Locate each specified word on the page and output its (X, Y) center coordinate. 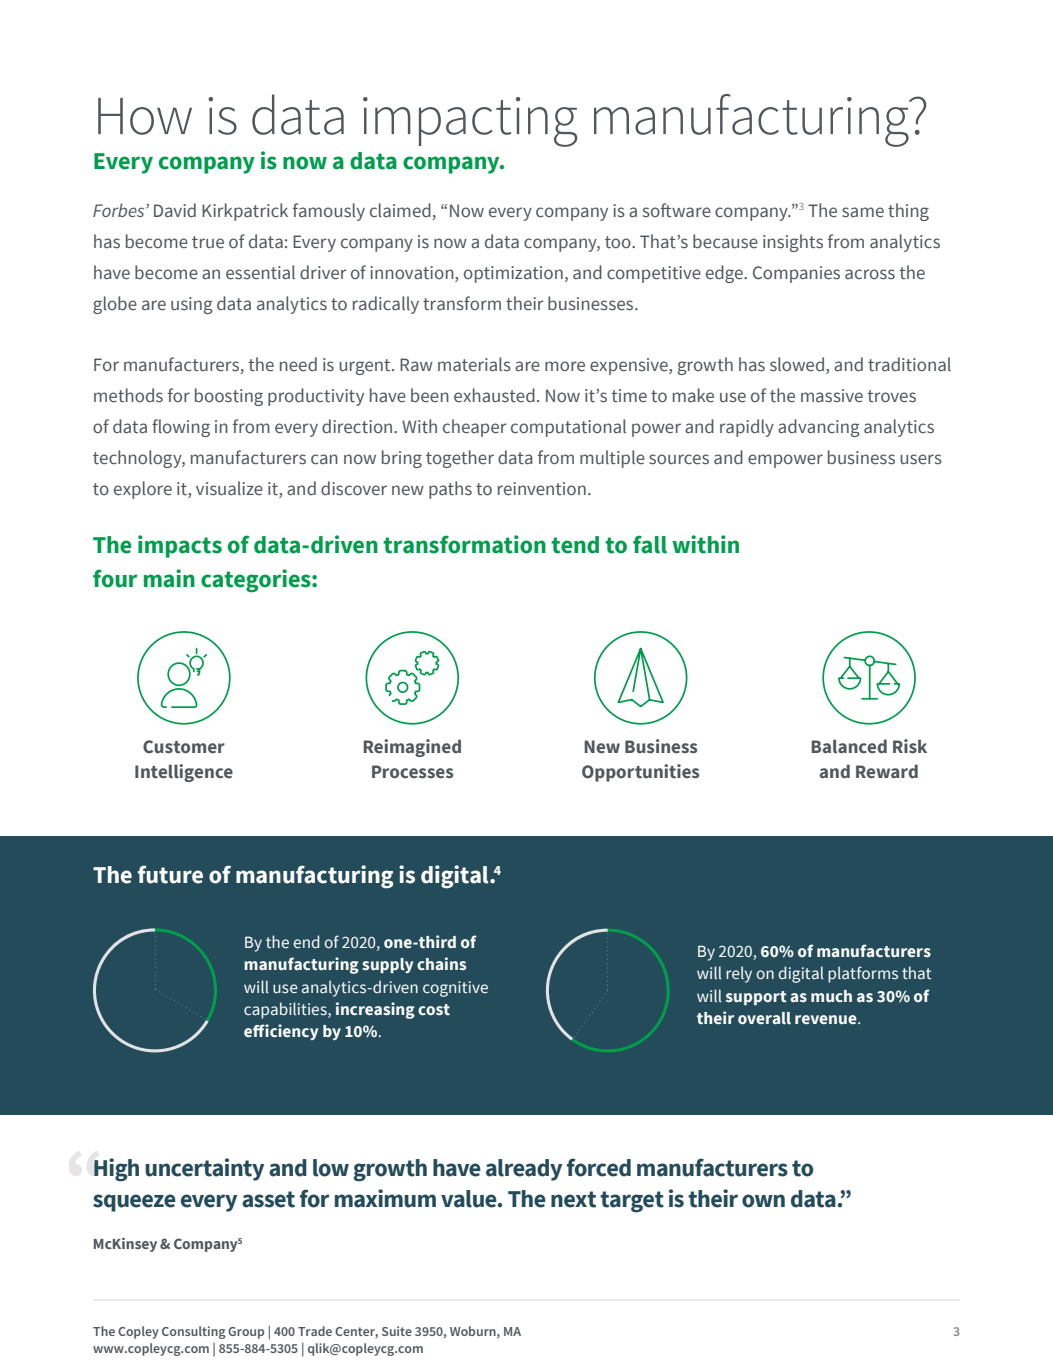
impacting (470, 122)
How (145, 116)
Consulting (194, 1332)
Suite (397, 1331)
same (863, 212)
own (763, 1201)
